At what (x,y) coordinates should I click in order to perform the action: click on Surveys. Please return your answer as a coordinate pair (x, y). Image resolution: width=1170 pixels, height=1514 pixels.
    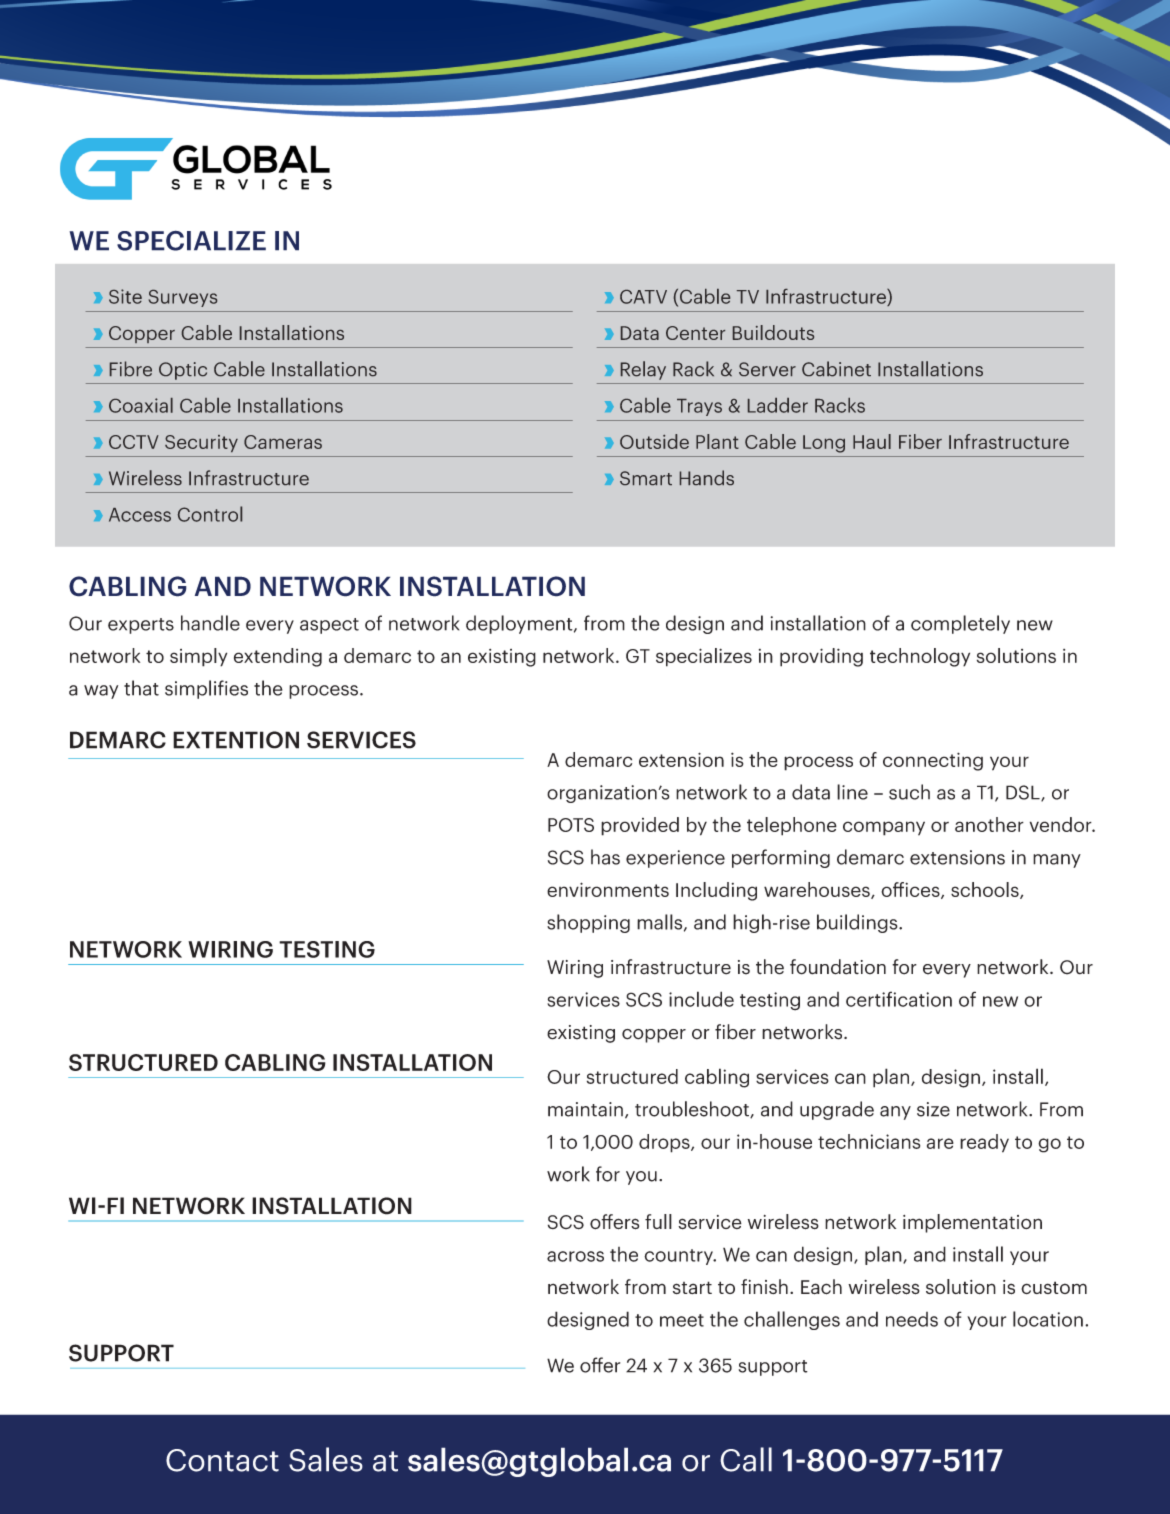
    Looking at the image, I should click on (183, 298).
